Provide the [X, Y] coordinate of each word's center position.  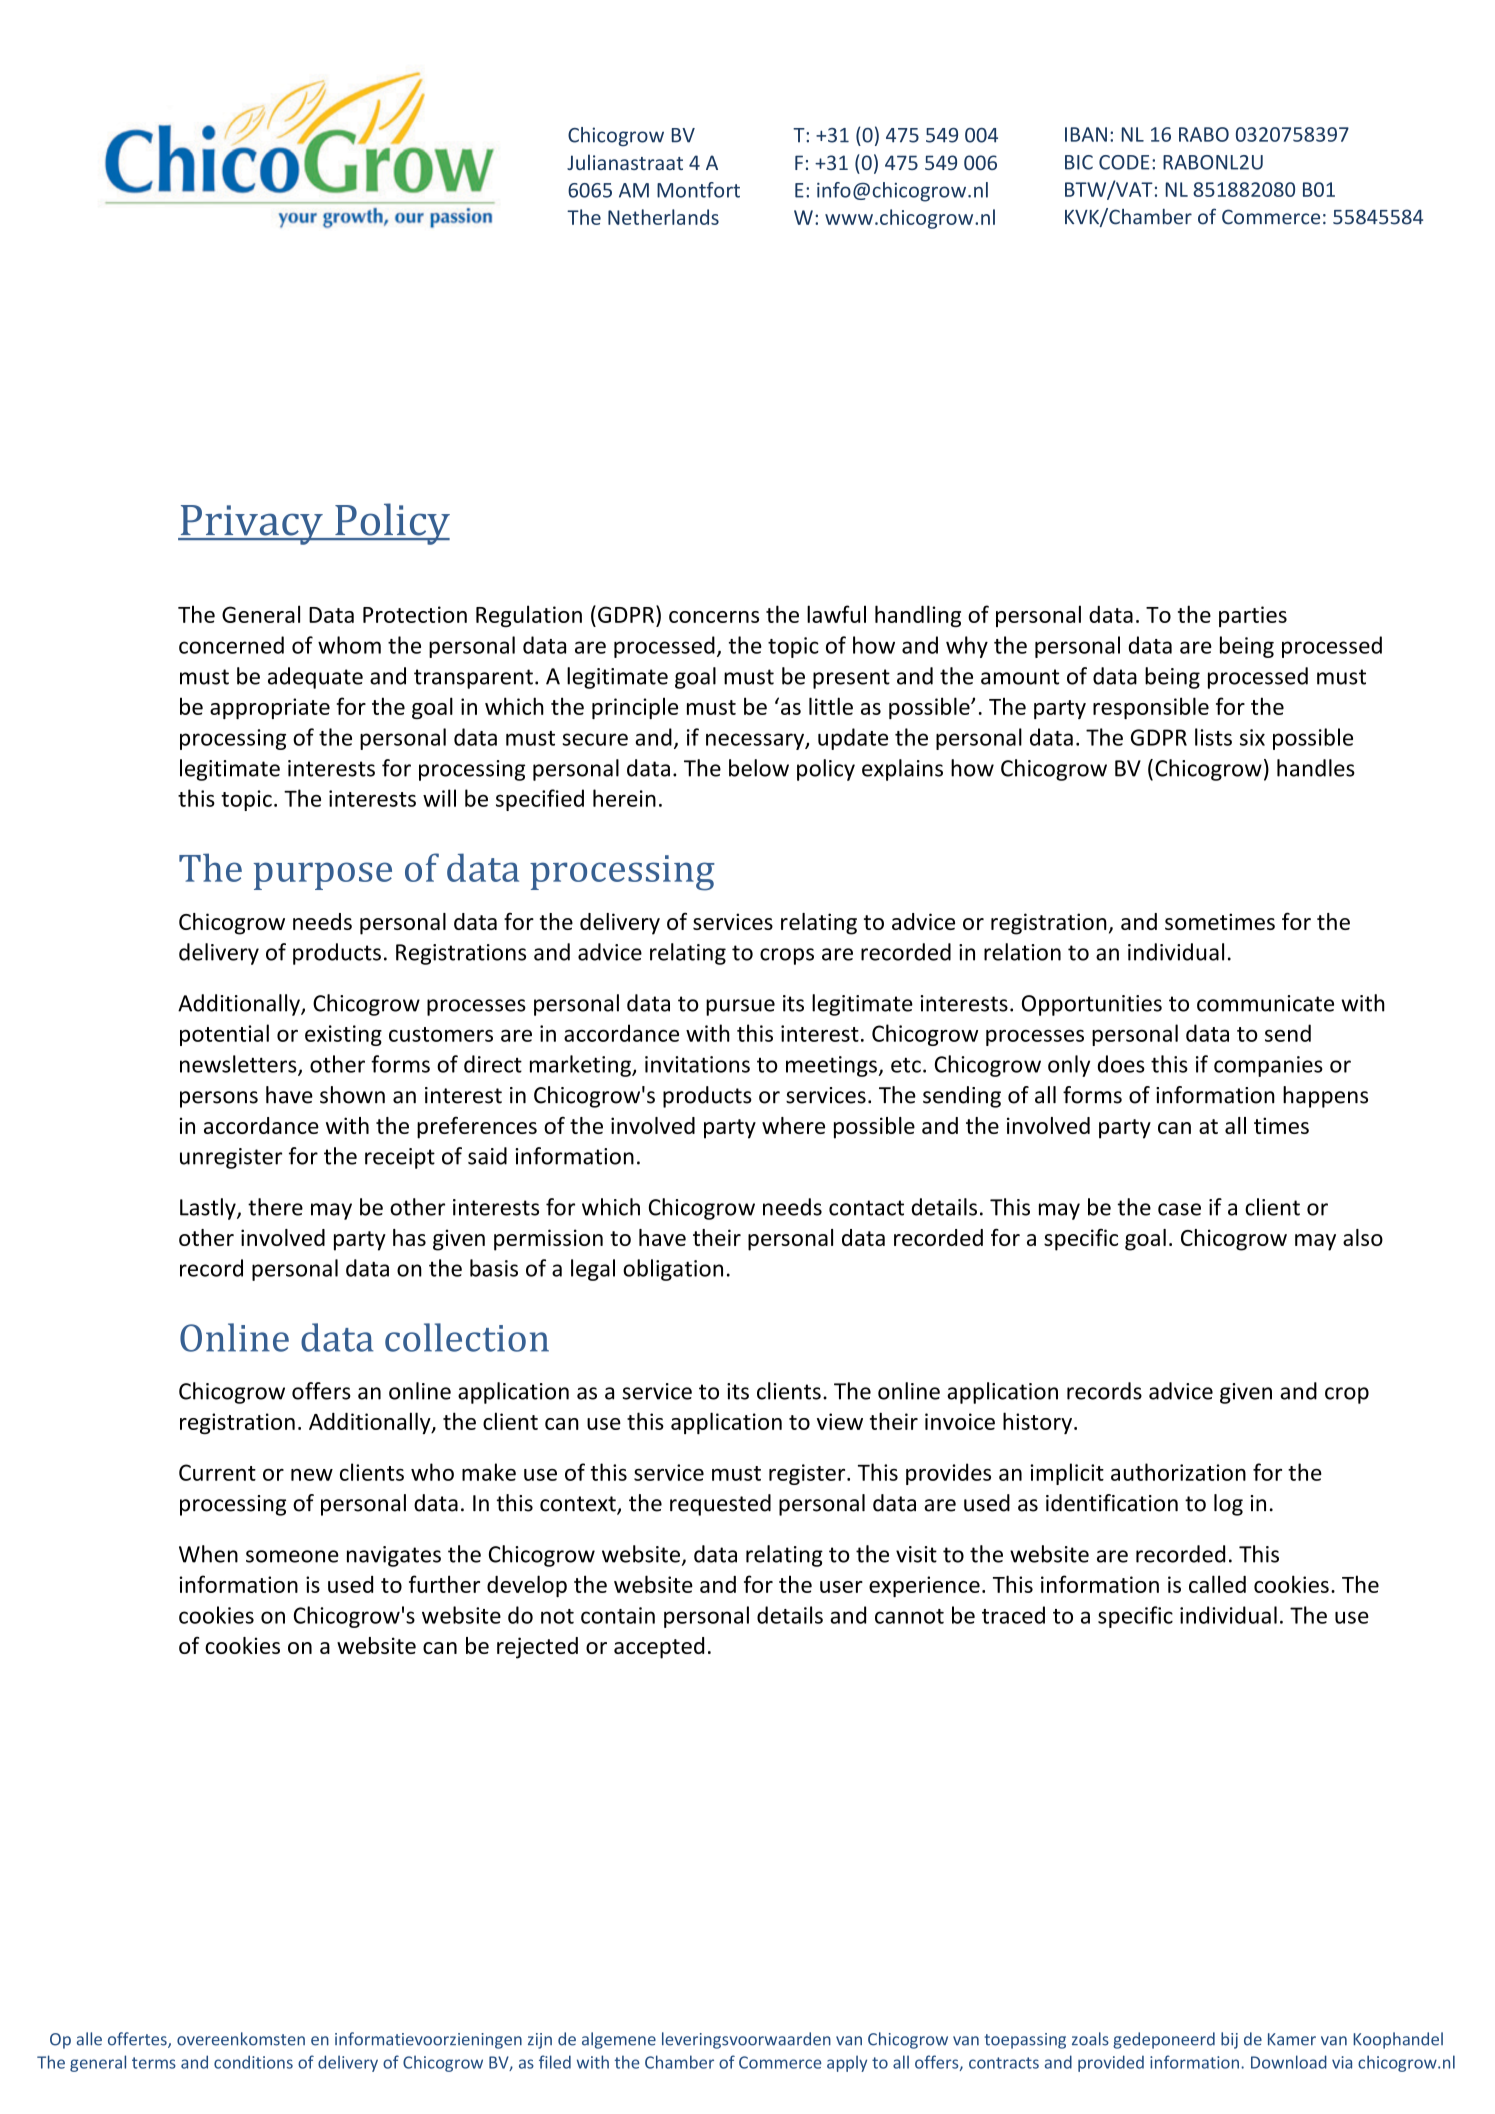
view [840, 1421]
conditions [253, 2062]
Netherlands [663, 217]
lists [1213, 737]
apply [847, 2063]
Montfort [698, 190]
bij [1229, 2040]
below [759, 768]
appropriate [270, 708]
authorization [1178, 1472]
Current [217, 1472]
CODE [1124, 162]
